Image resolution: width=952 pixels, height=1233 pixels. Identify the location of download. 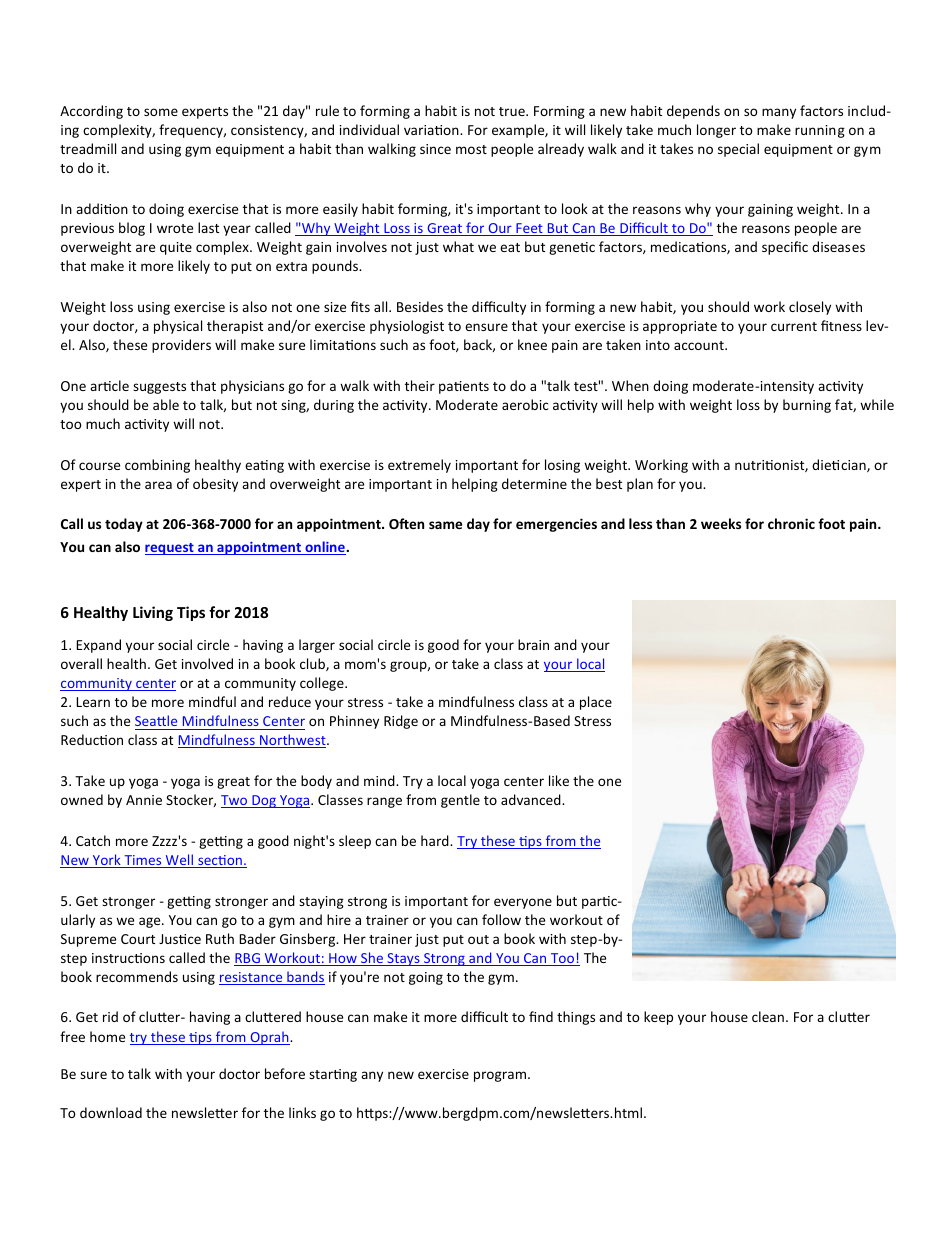
(111, 1112).
